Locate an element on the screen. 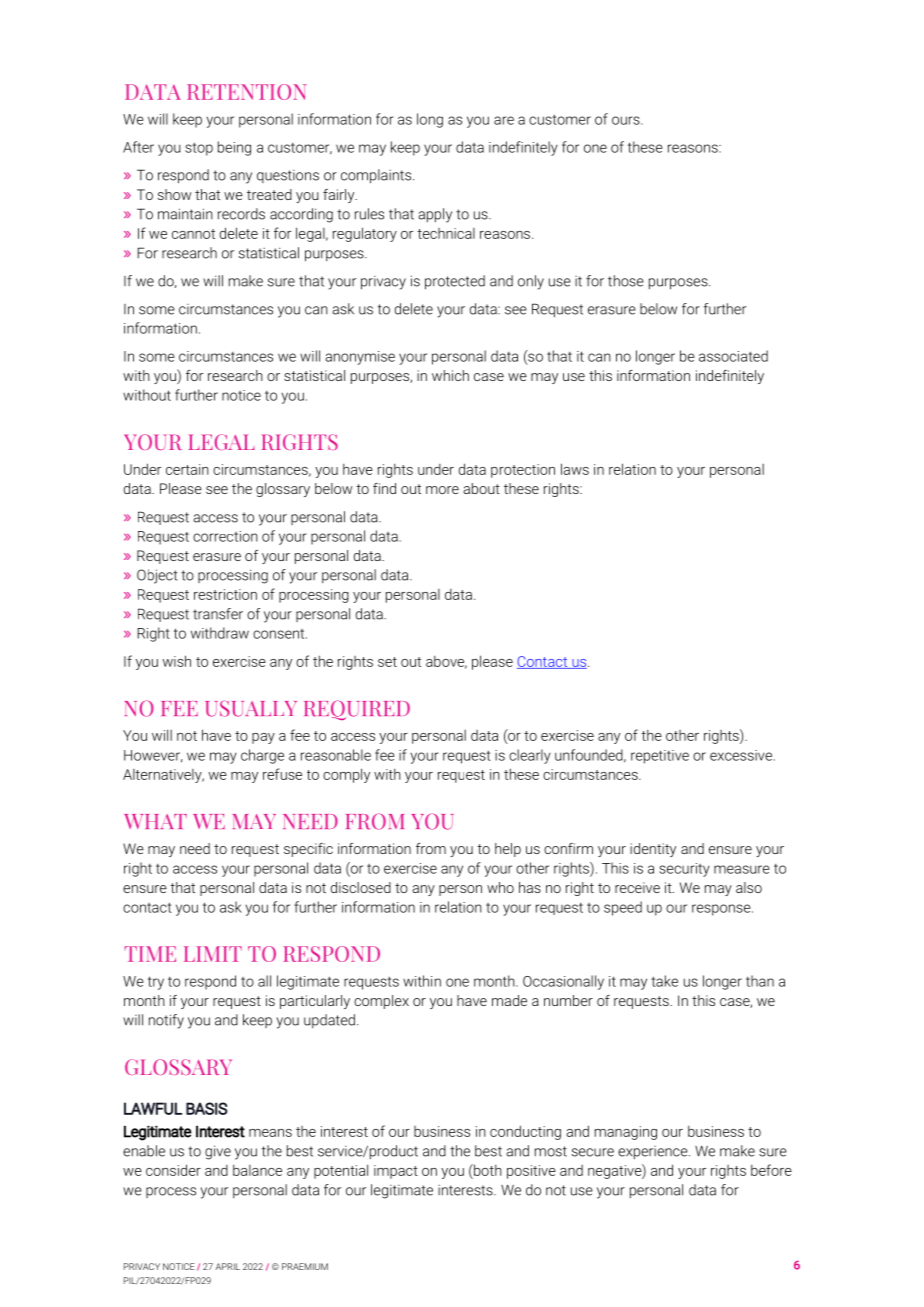  associated is located at coordinates (733, 356).
